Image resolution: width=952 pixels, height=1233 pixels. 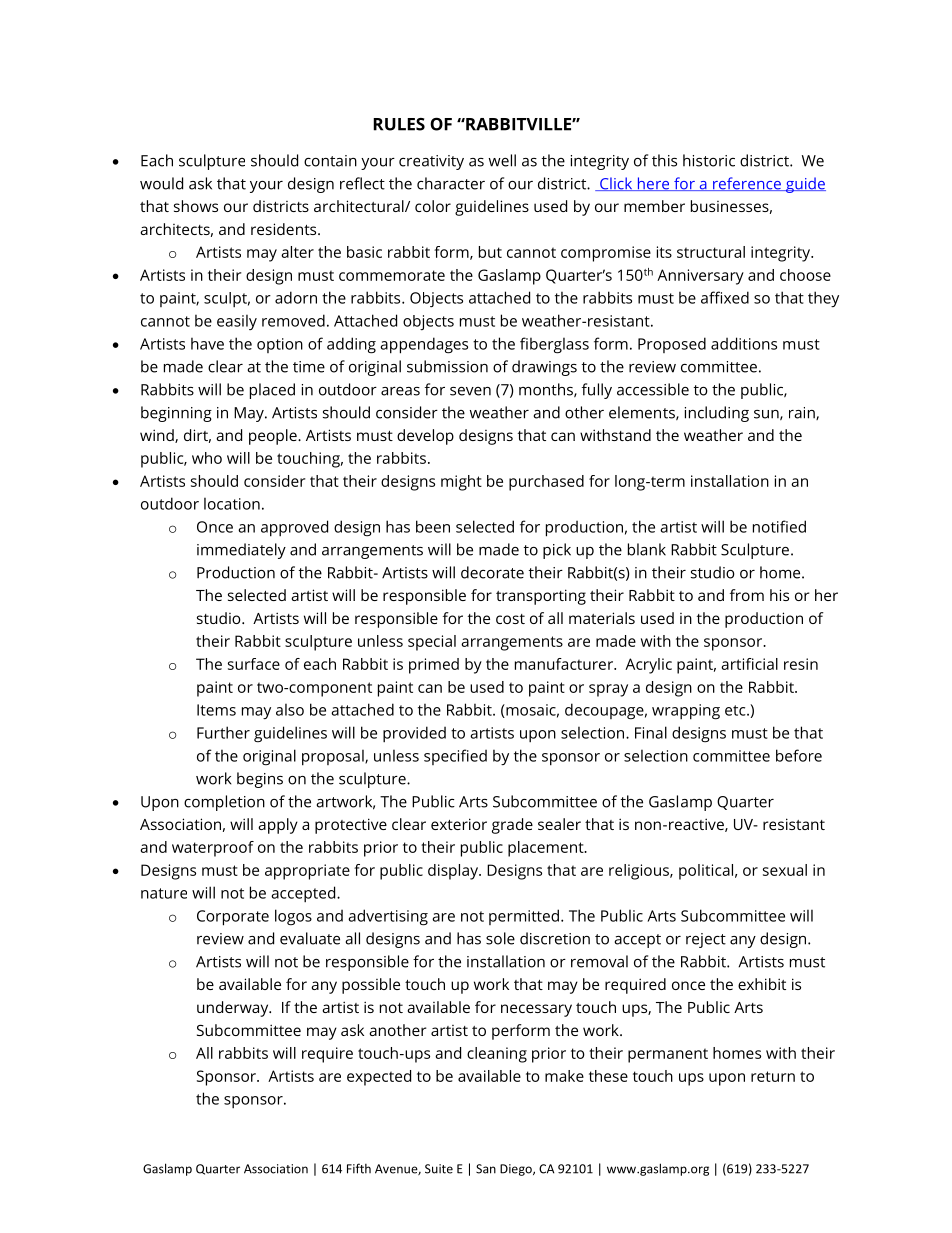 What do you see at coordinates (510, 619) in the document?
I see `cost` at bounding box center [510, 619].
